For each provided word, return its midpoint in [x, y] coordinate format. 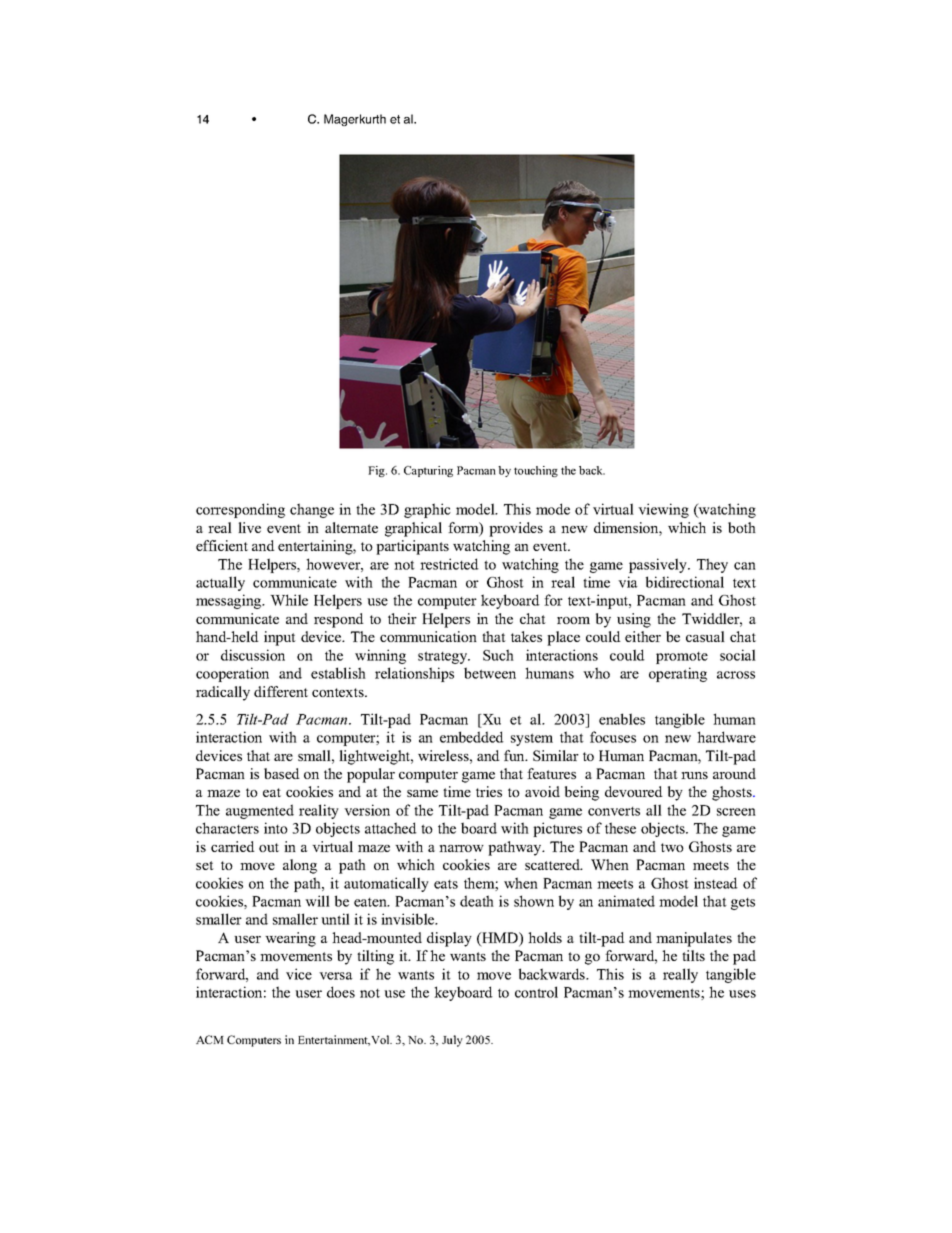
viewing [663, 510]
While [289, 600]
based [282, 773]
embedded [472, 737]
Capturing [428, 471]
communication [428, 636]
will [317, 901]
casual [705, 636]
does [341, 992]
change [312, 510]
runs [694, 775]
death [477, 901]
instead [716, 883]
